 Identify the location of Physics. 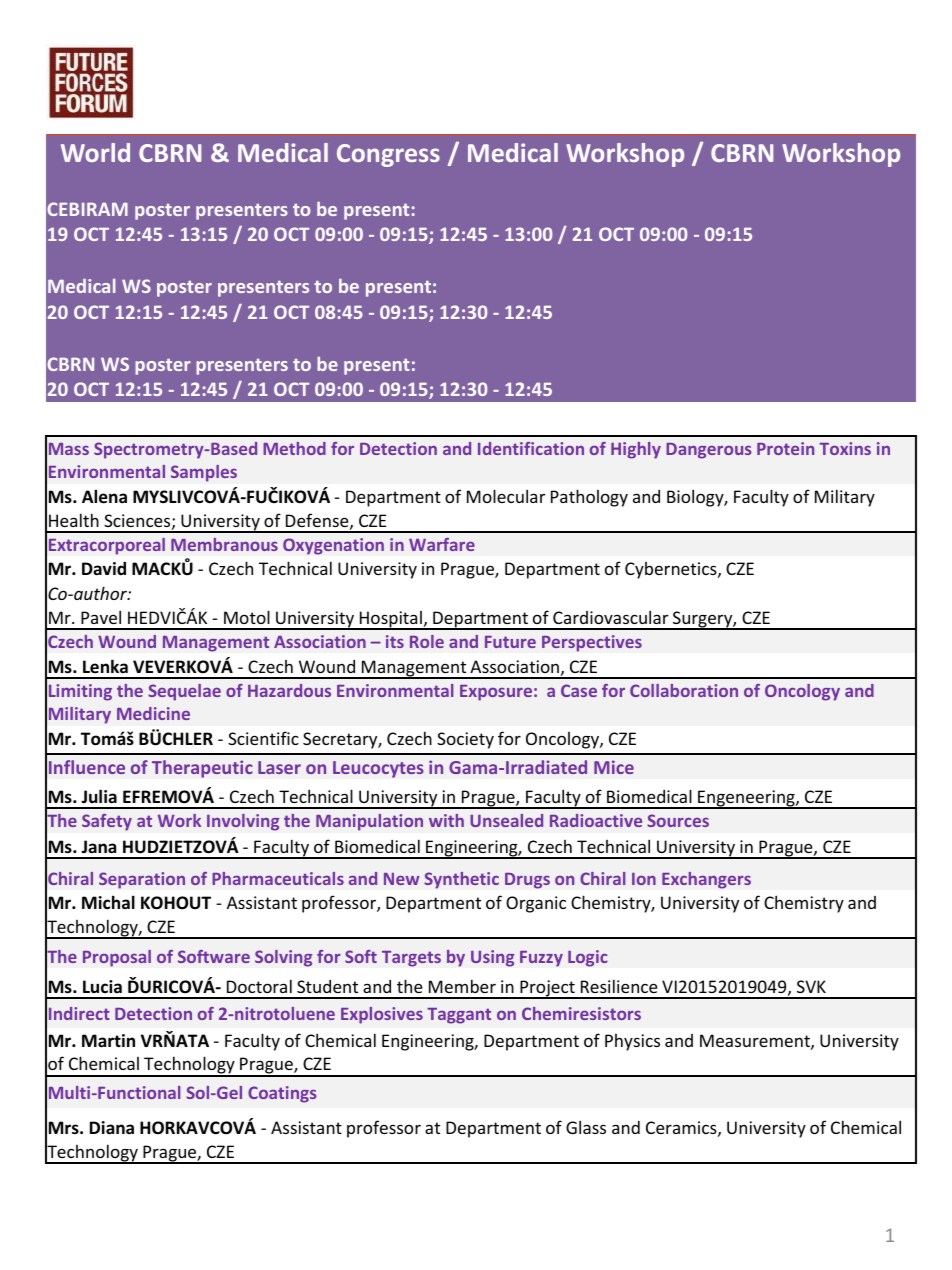
(632, 1042).
